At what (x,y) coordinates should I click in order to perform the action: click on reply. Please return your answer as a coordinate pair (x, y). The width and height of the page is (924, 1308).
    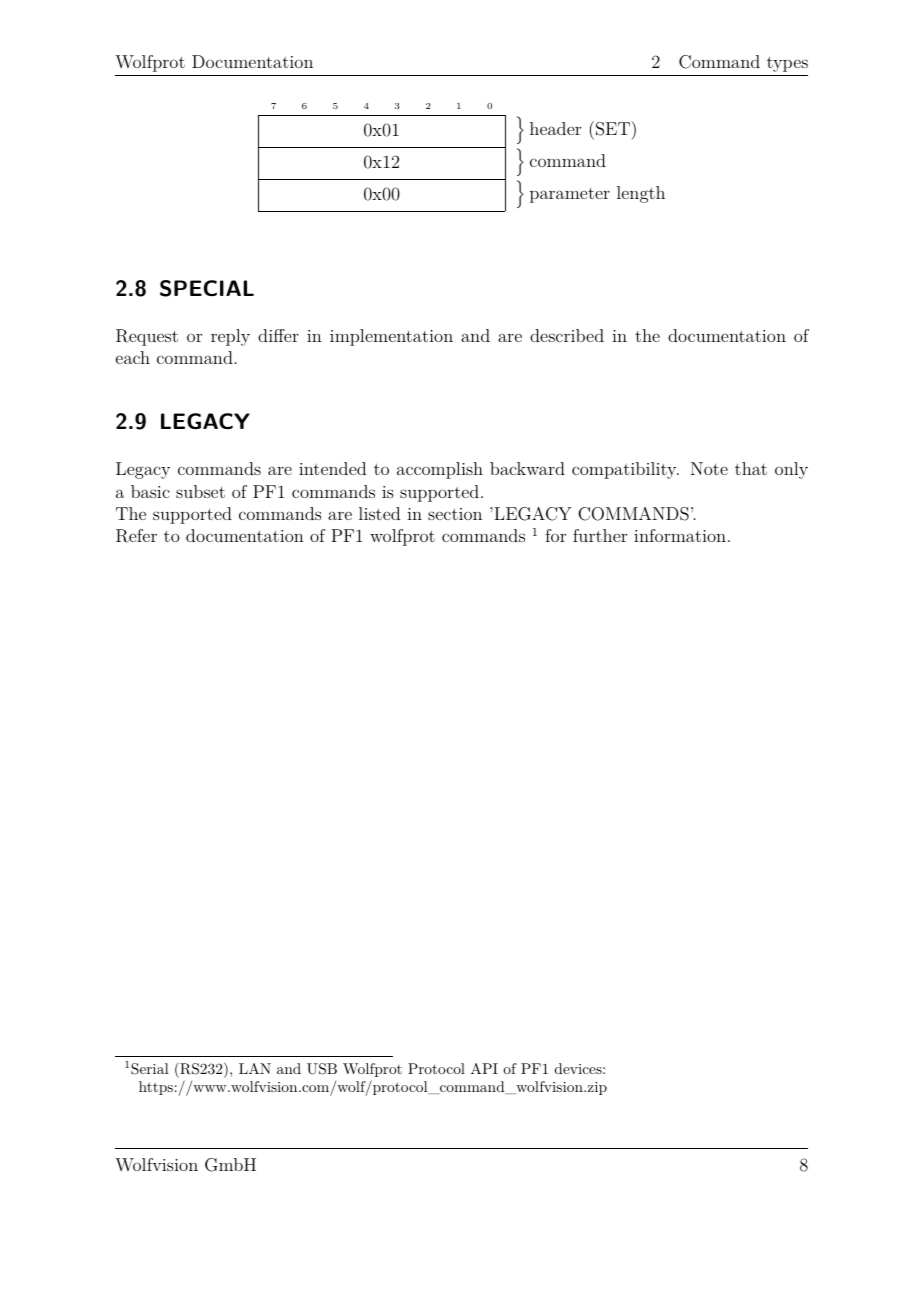
    Looking at the image, I should click on (230, 337).
